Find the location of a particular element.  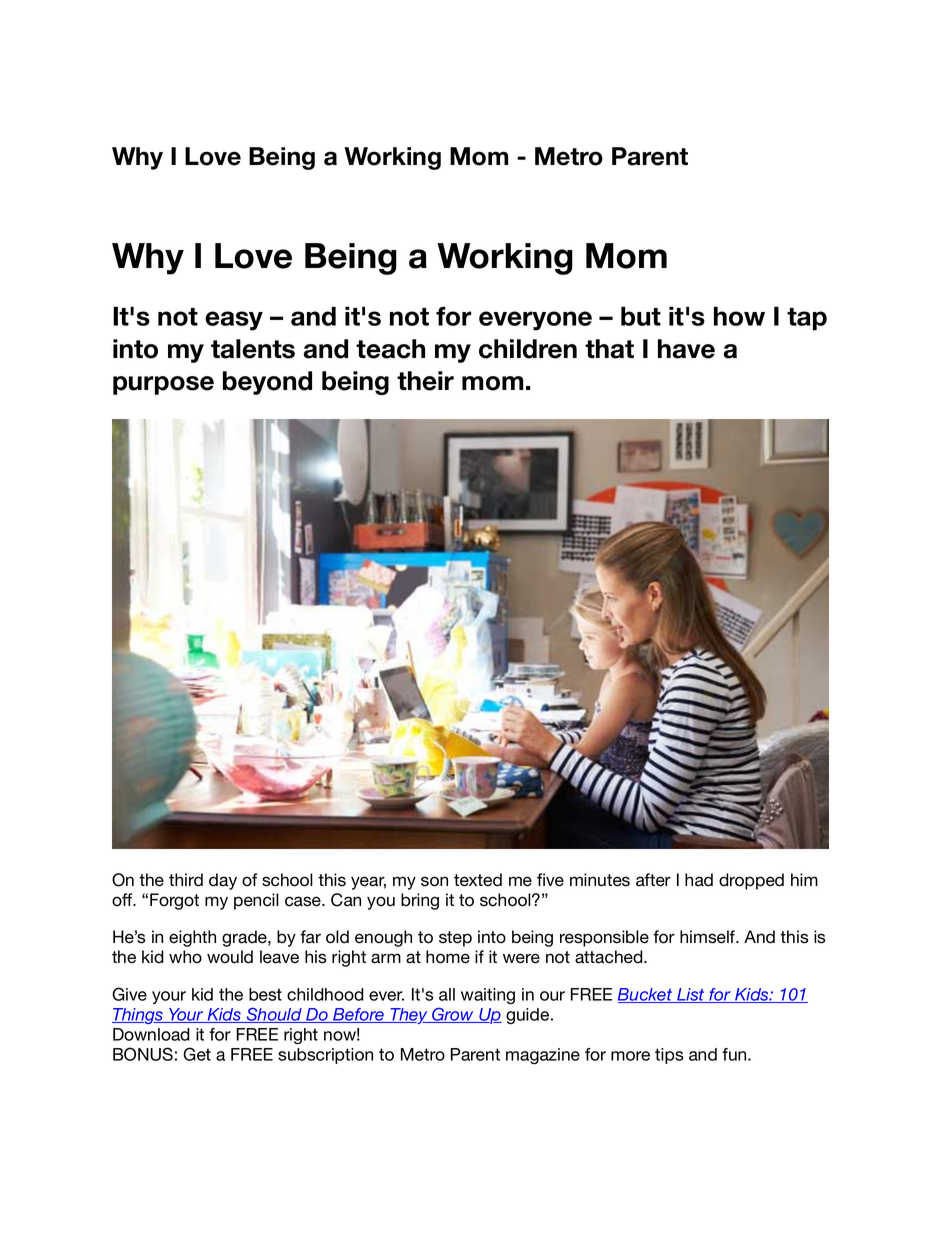

how is located at coordinates (739, 316).
